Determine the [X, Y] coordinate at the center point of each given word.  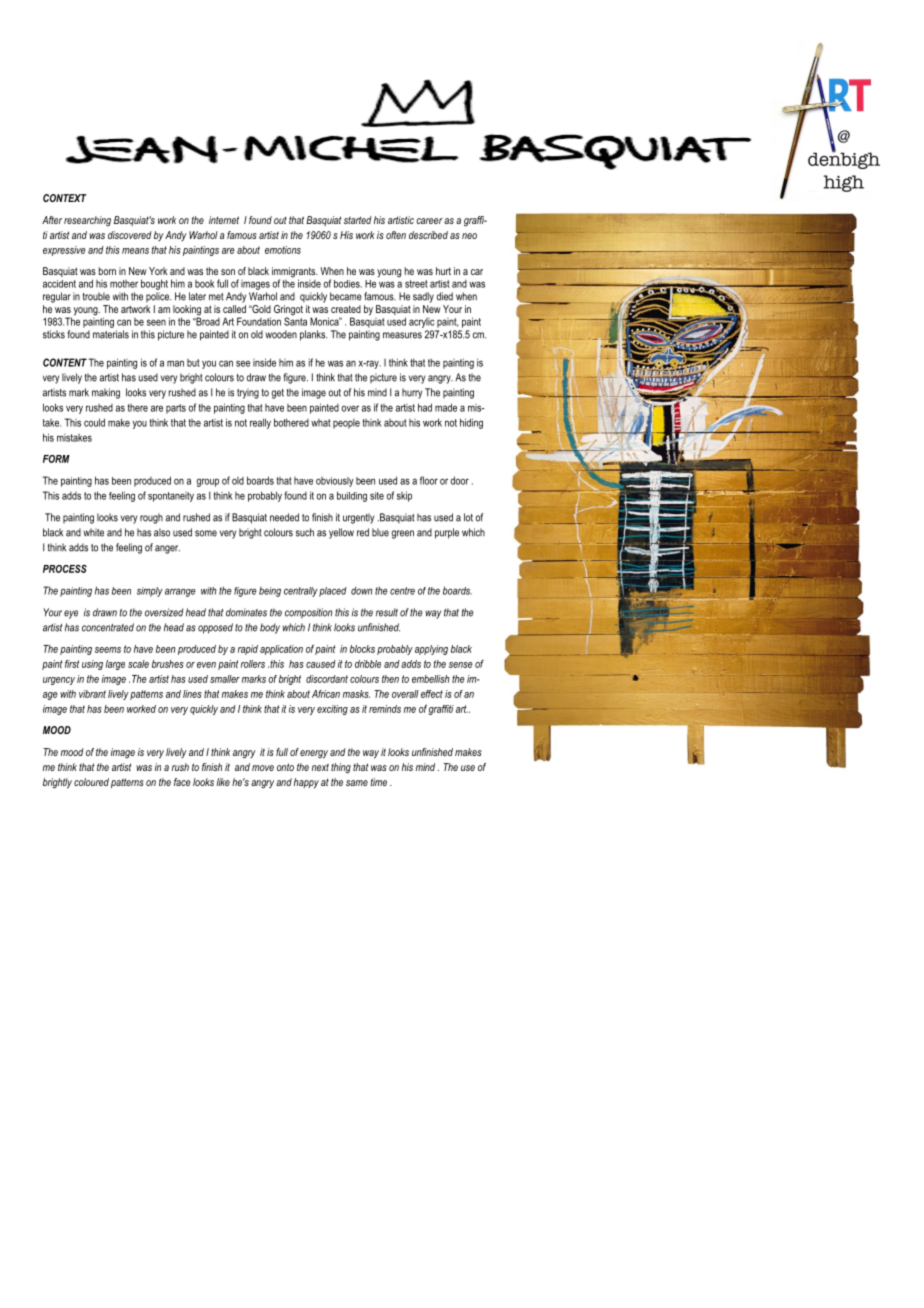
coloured [91, 782]
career [429, 221]
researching [87, 221]
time [379, 782]
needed [284, 517]
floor [429, 480]
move [263, 768]
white [93, 532]
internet [224, 220]
